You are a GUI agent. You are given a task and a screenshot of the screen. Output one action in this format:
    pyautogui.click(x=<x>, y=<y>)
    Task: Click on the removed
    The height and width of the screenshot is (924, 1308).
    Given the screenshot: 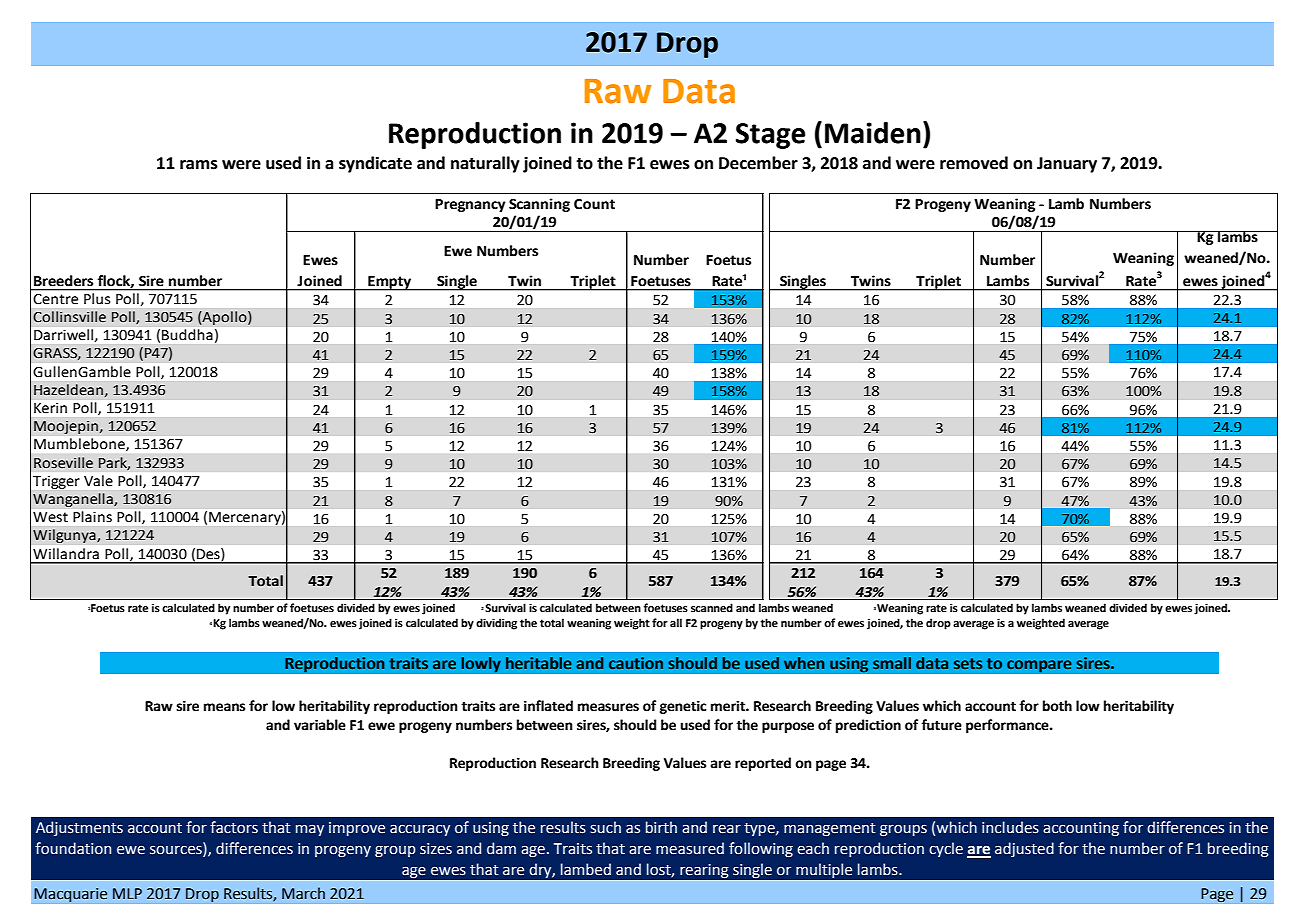 What is the action you would take?
    pyautogui.click(x=974, y=163)
